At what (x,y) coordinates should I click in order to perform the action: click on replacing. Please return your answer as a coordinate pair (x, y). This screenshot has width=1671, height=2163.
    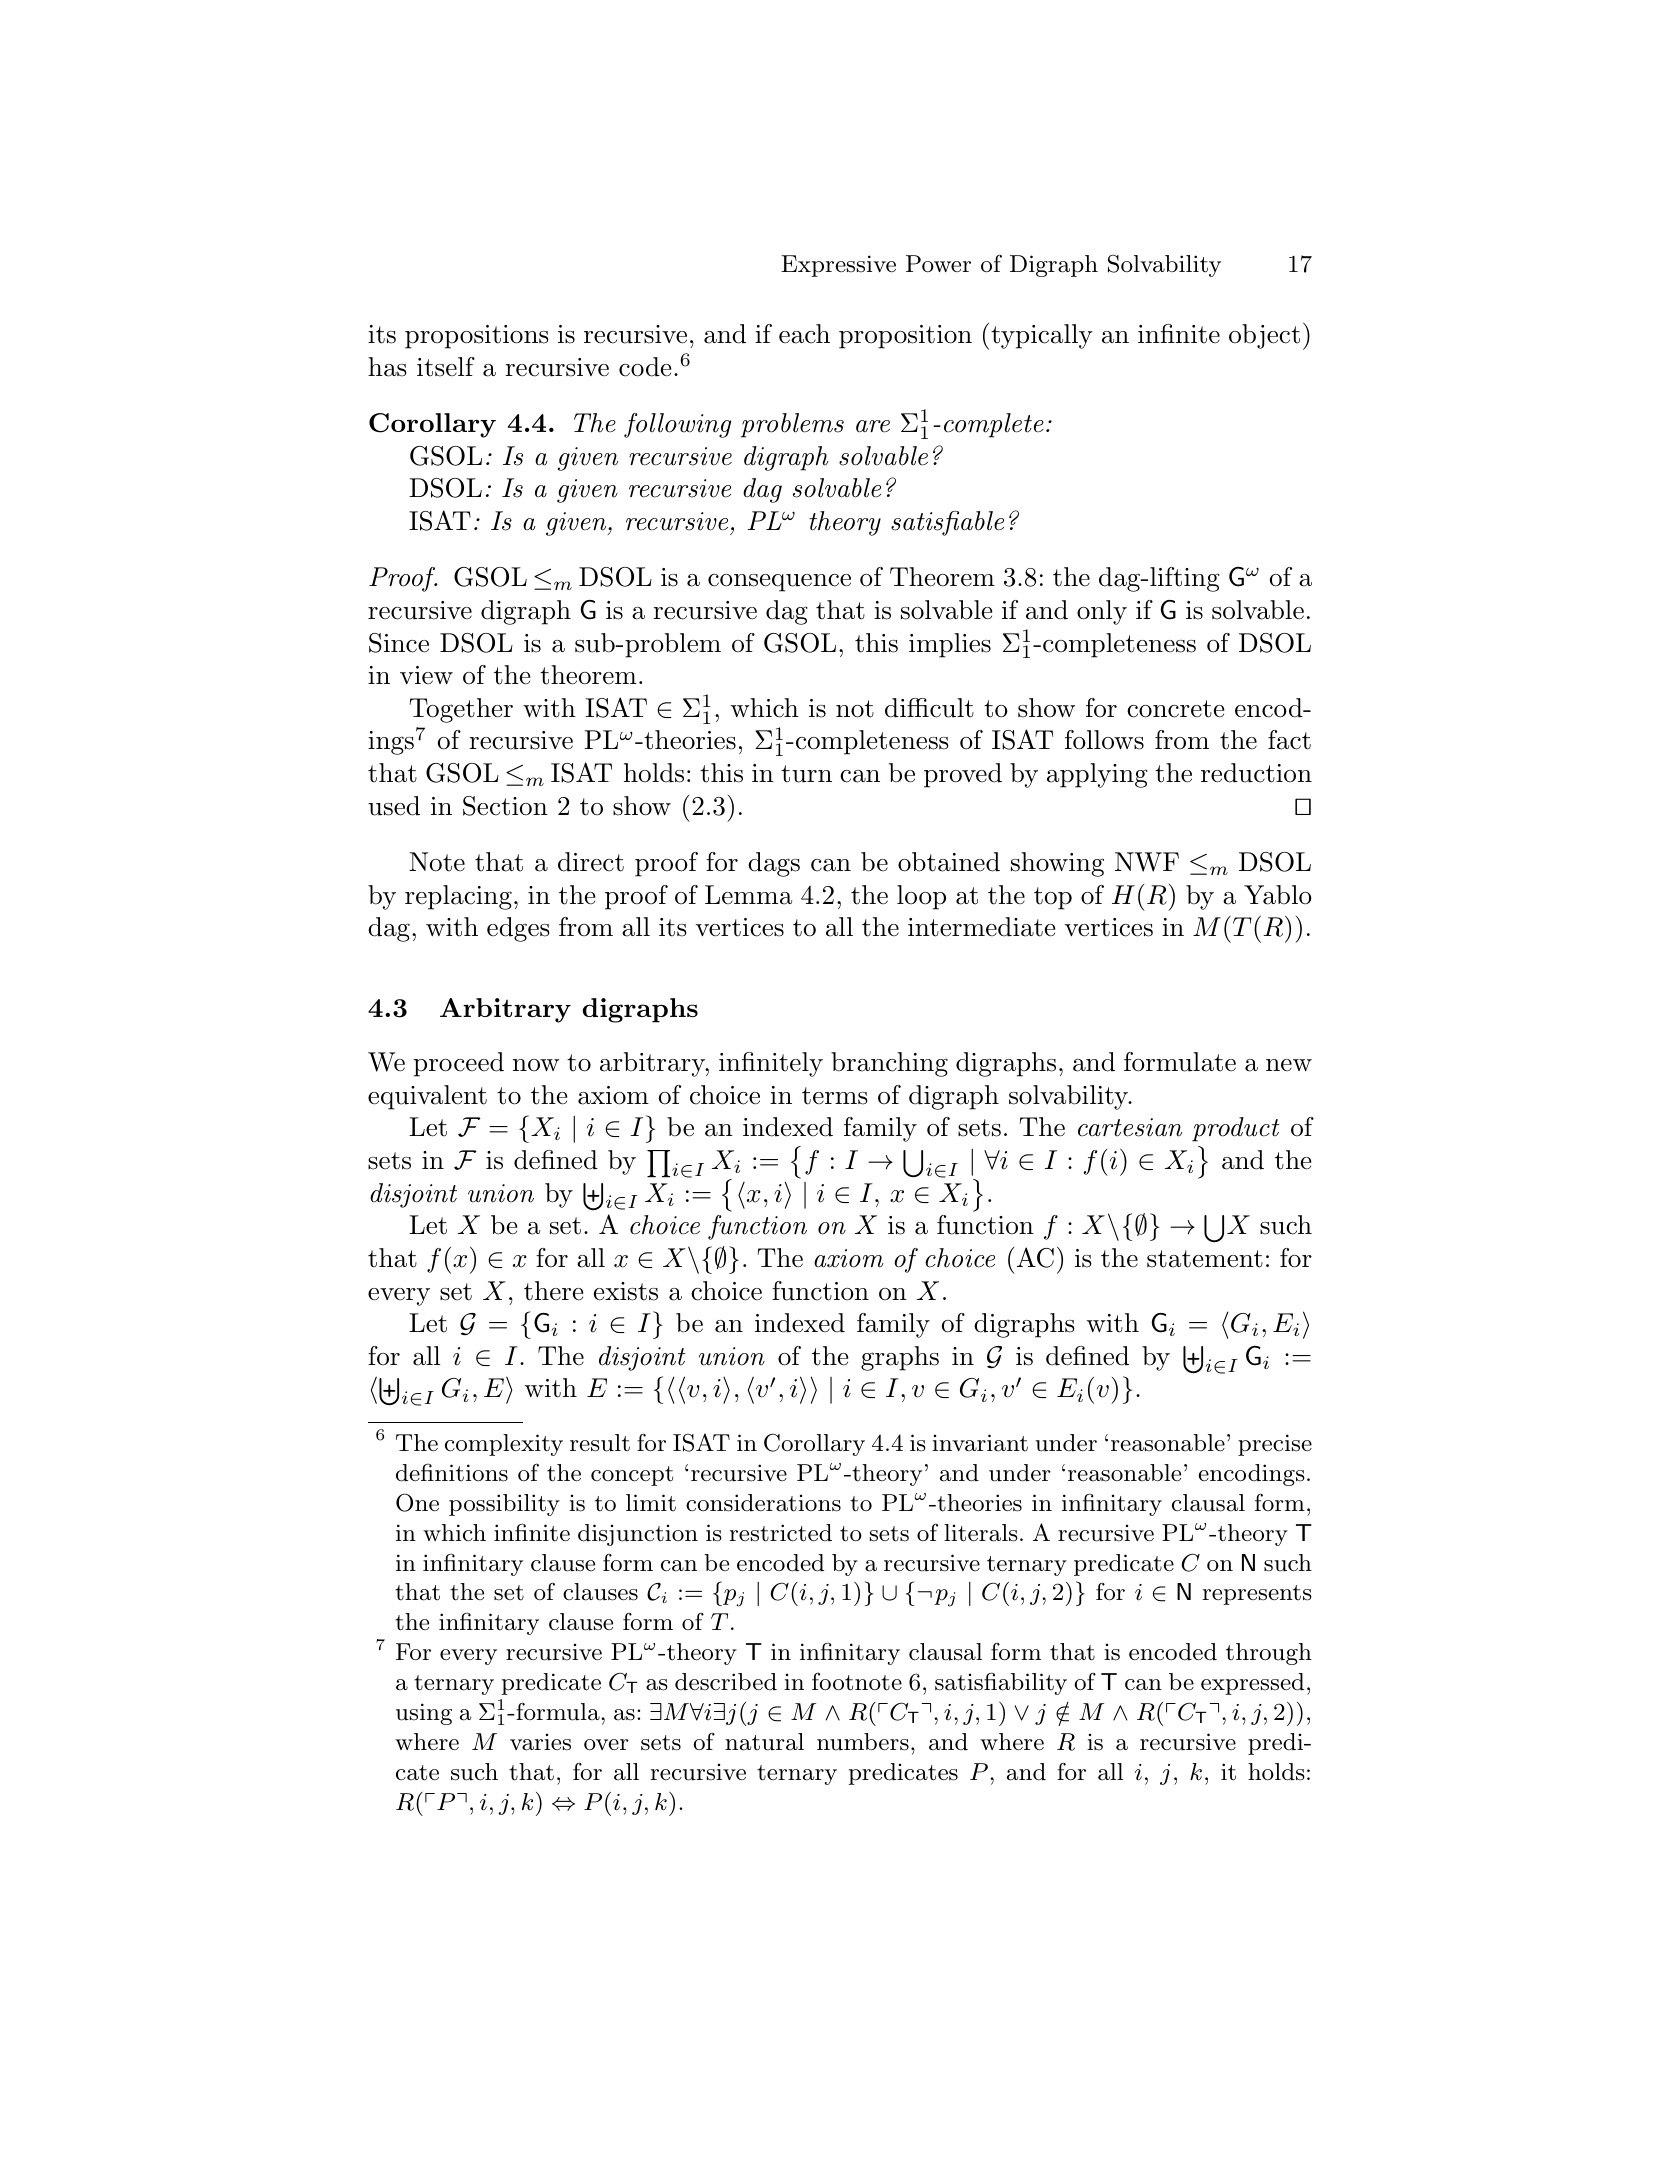
    Looking at the image, I should click on (458, 897).
